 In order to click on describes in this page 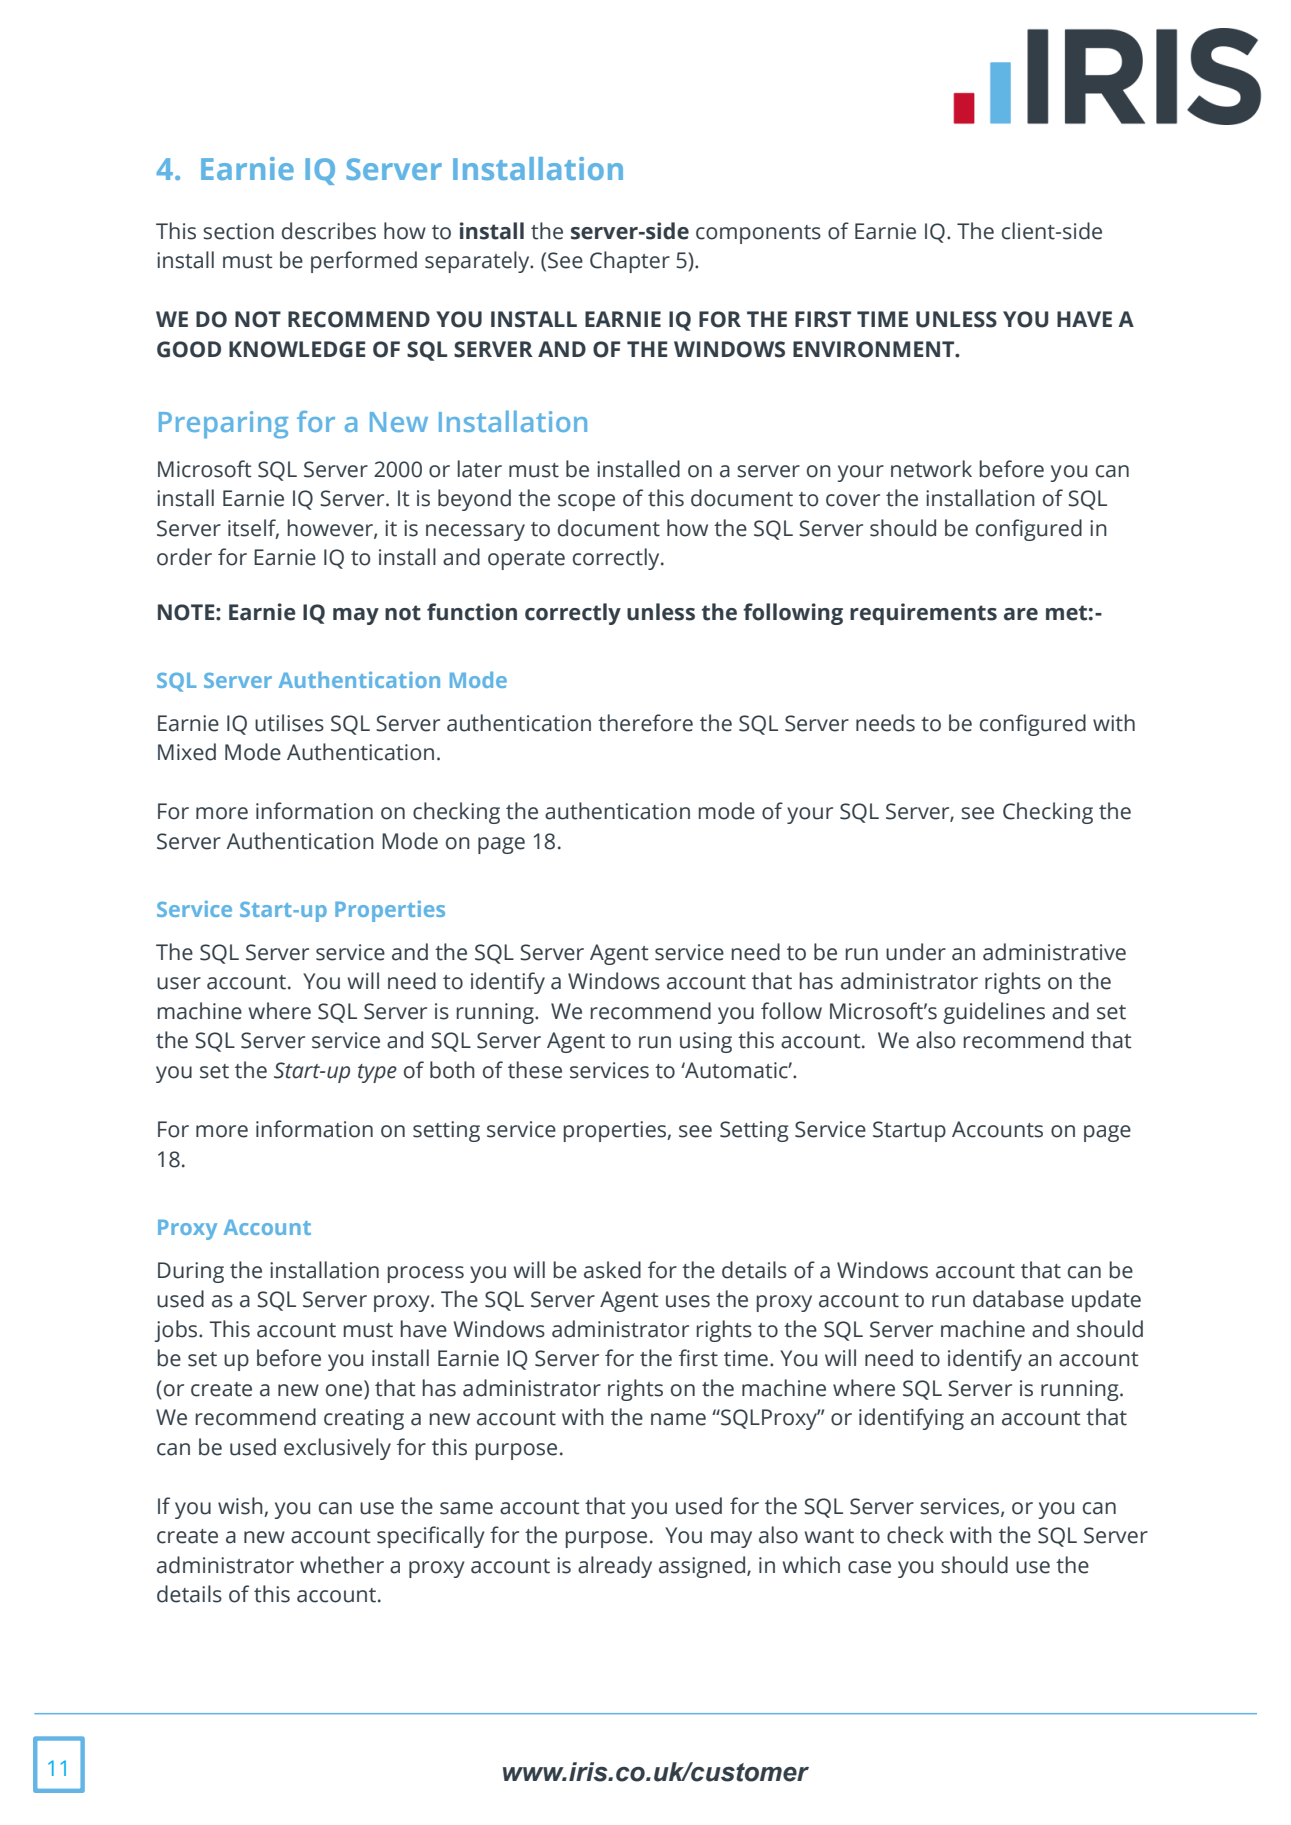, I will do `click(329, 231)`.
